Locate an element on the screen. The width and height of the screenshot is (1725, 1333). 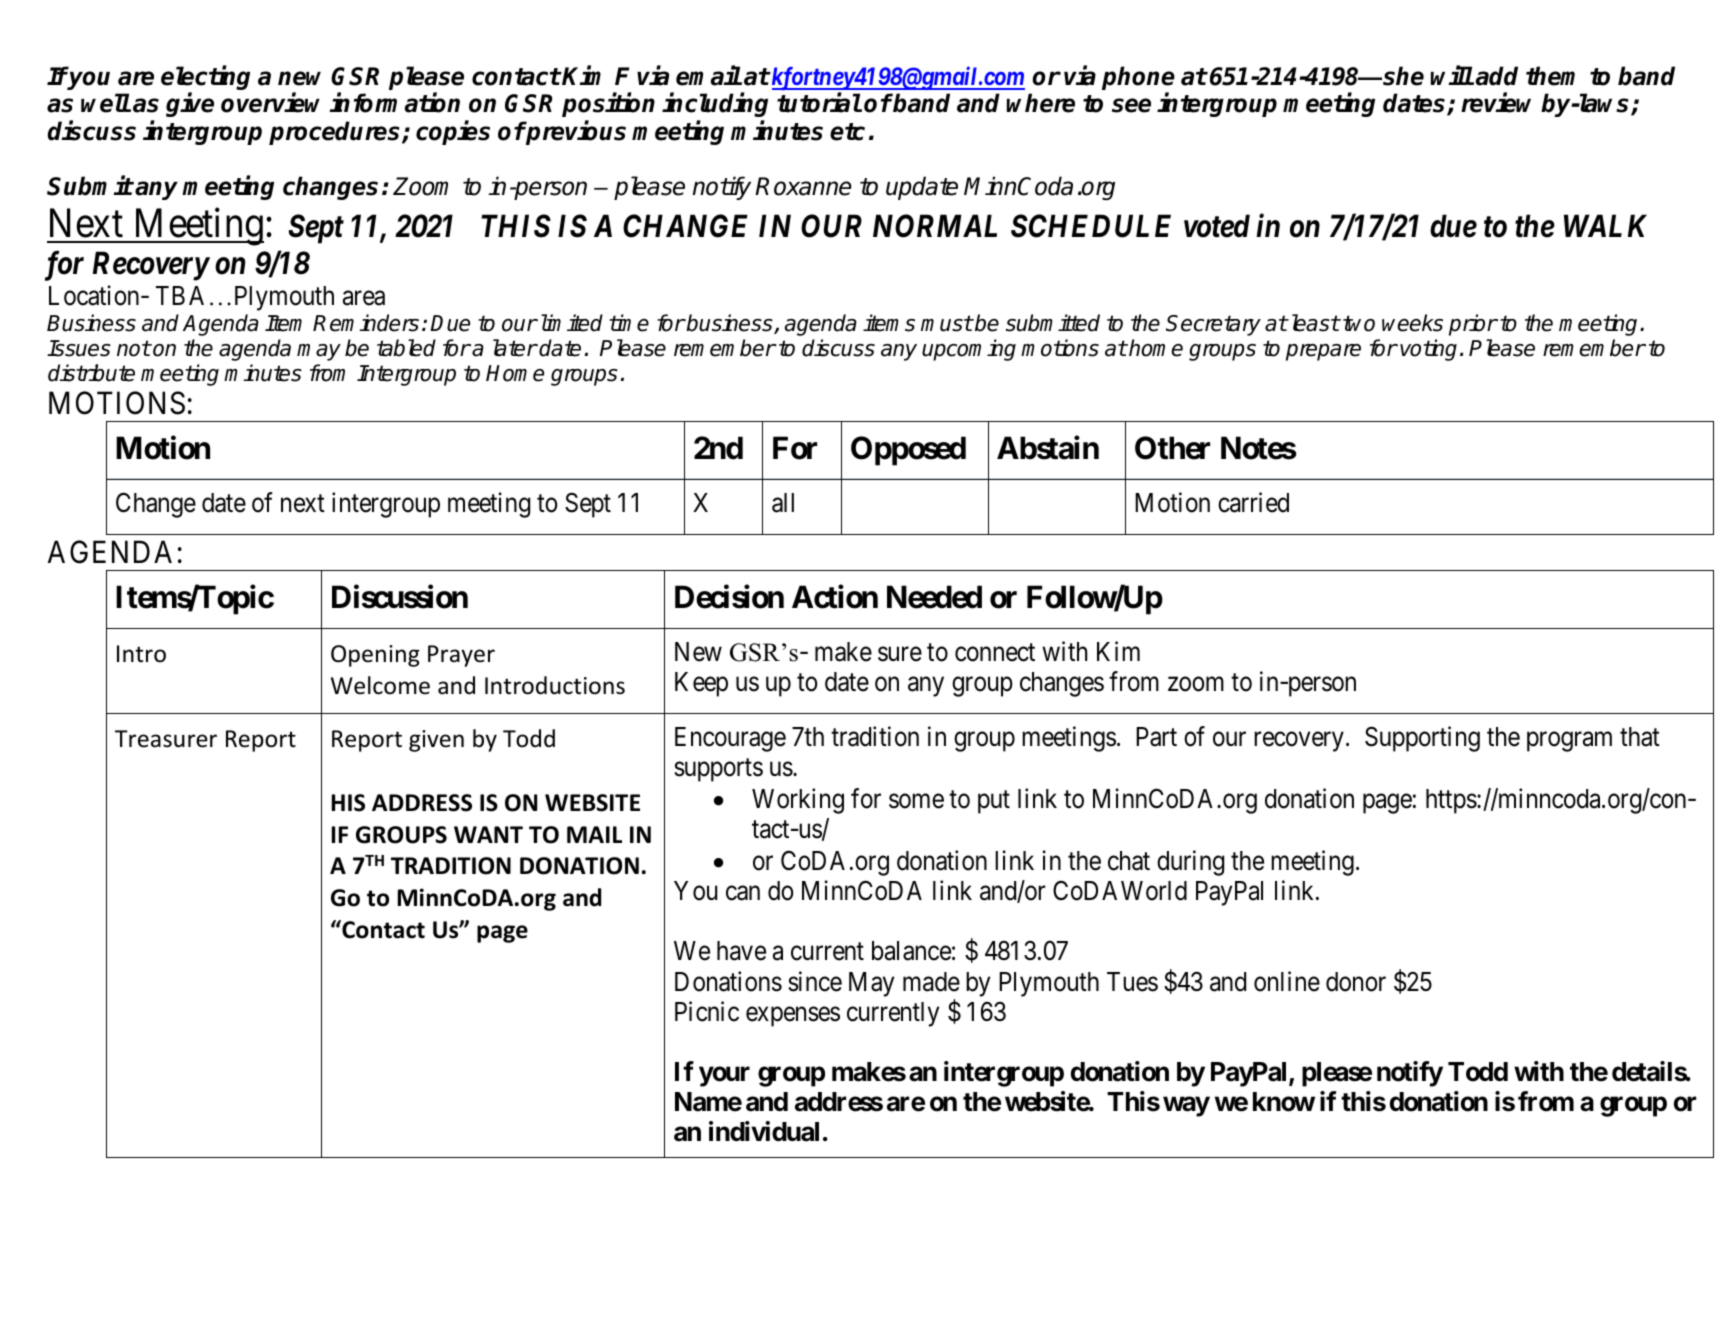
carried is located at coordinates (1253, 502).
